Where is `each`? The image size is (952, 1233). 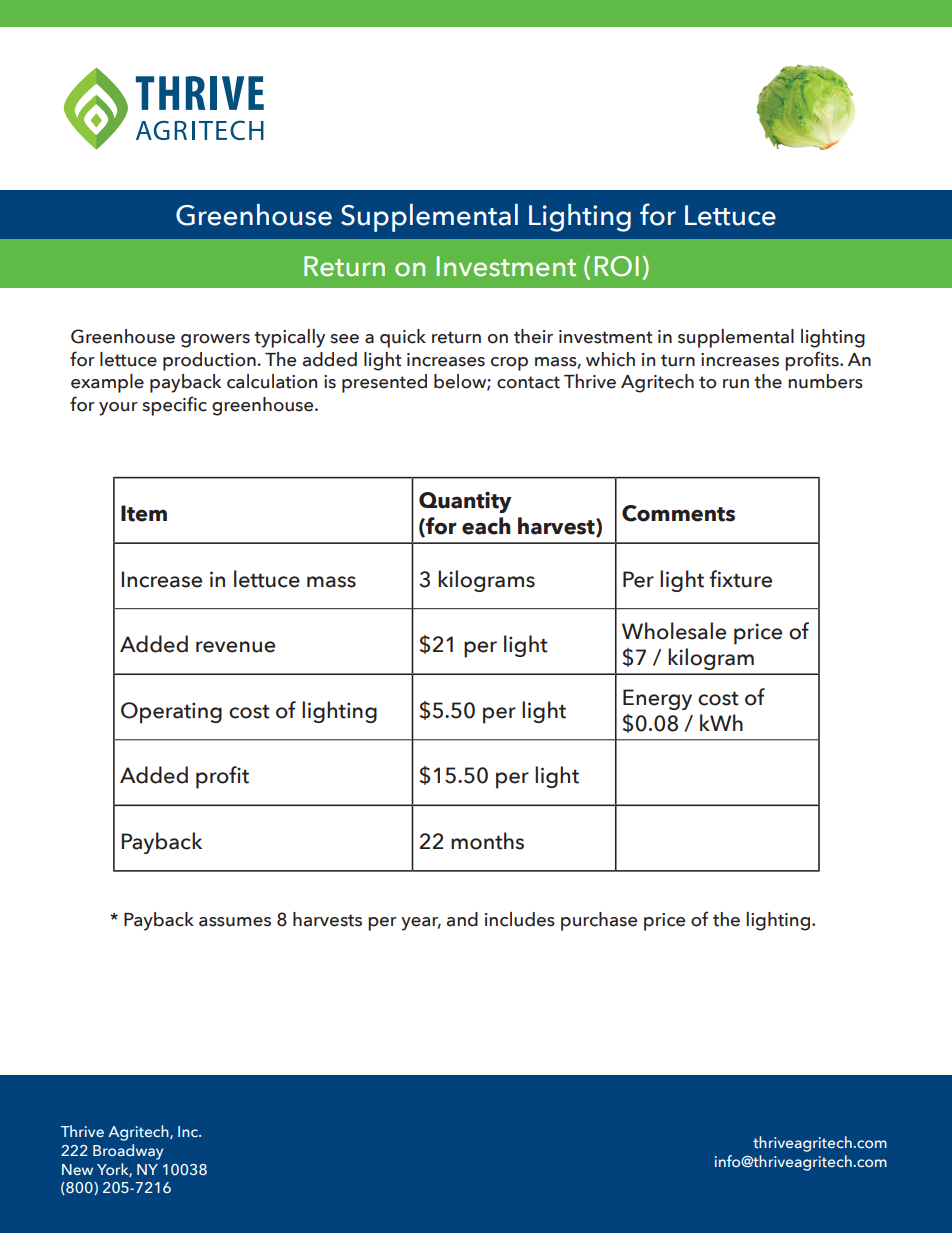
each is located at coordinates (486, 526).
